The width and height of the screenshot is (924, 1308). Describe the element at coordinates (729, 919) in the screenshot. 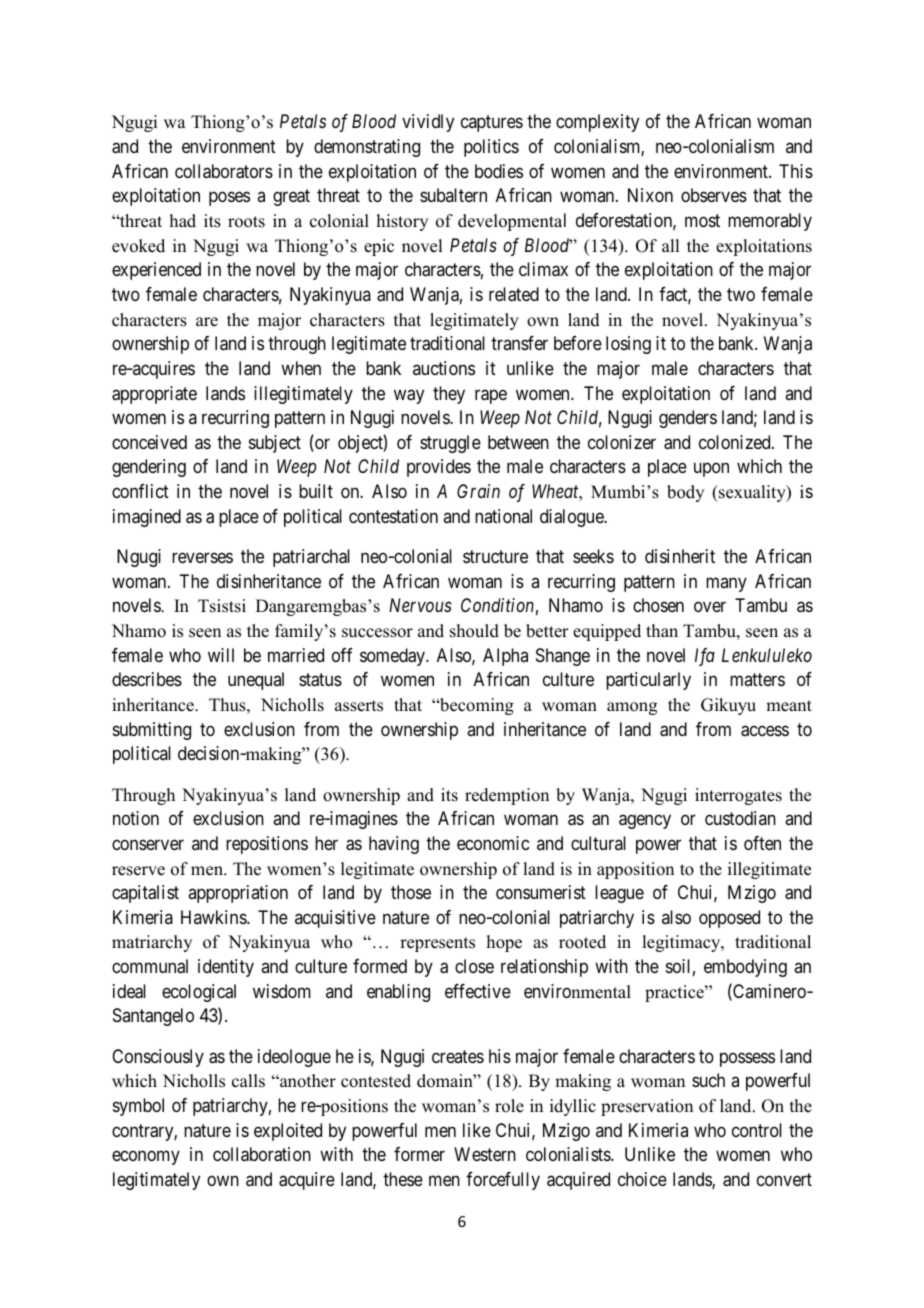

I see `opposed` at that location.
